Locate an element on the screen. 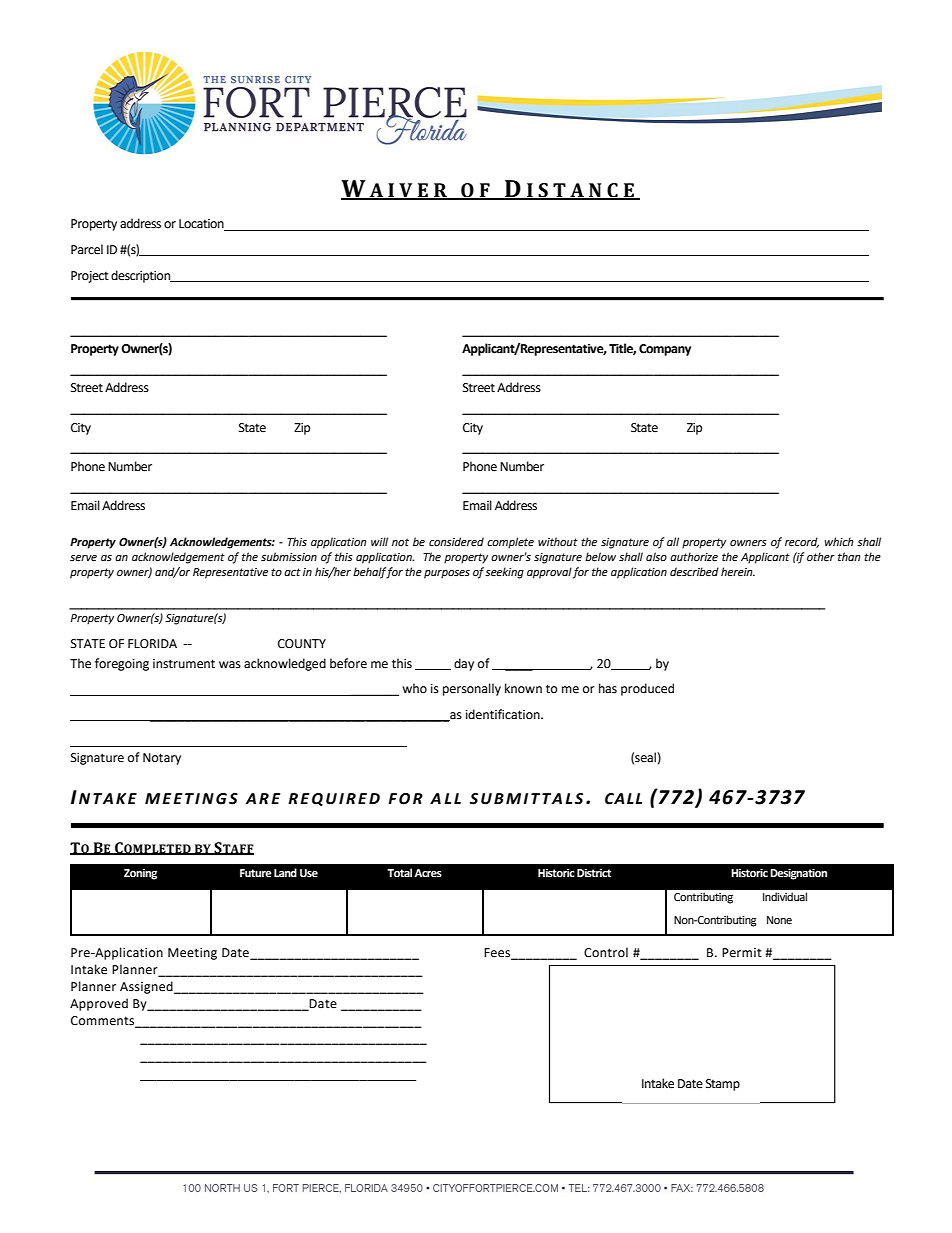 This screenshot has width=952, height=1233. Stamp is located at coordinates (723, 1085).
